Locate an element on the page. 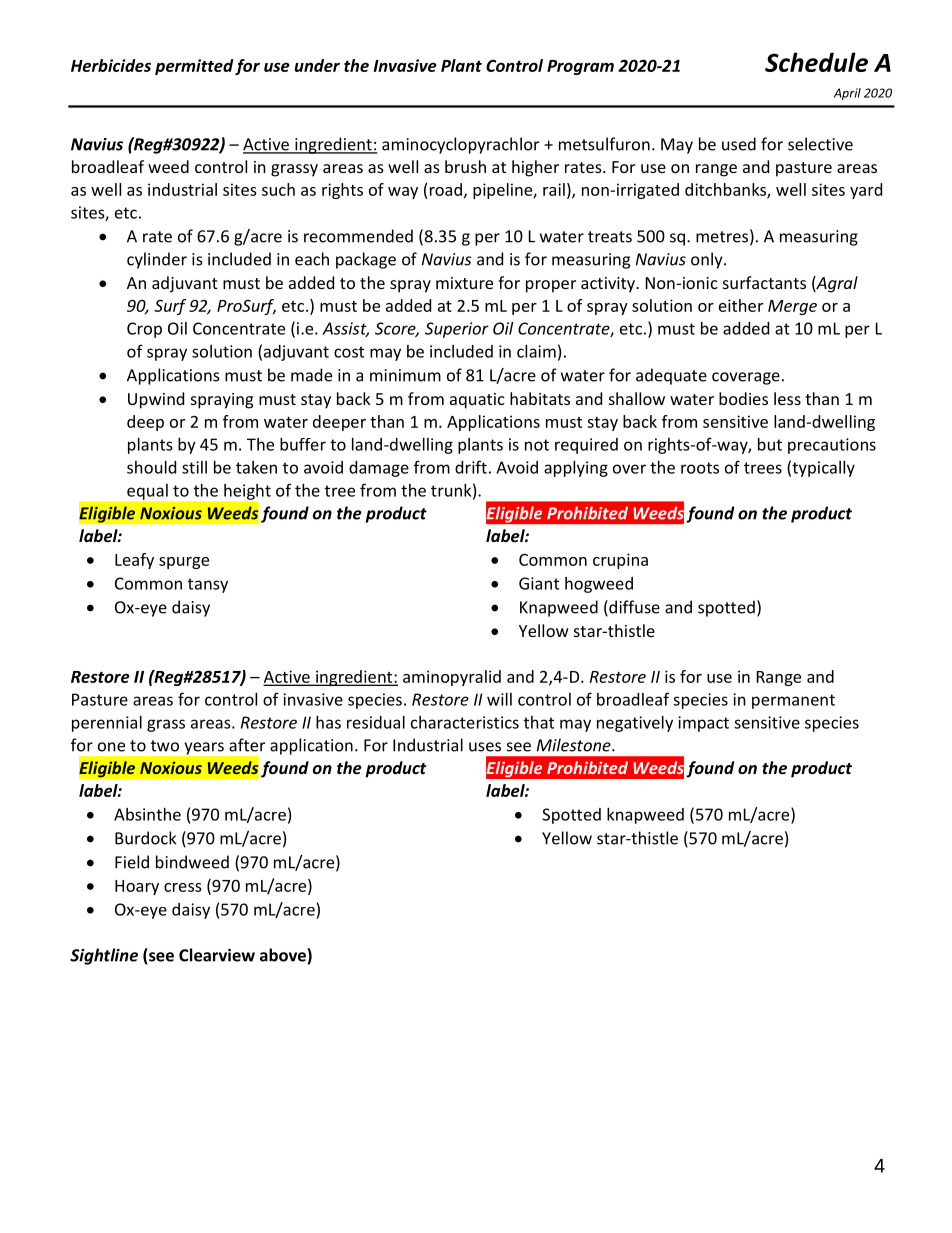 The image size is (952, 1233). permitted is located at coordinates (194, 67).
